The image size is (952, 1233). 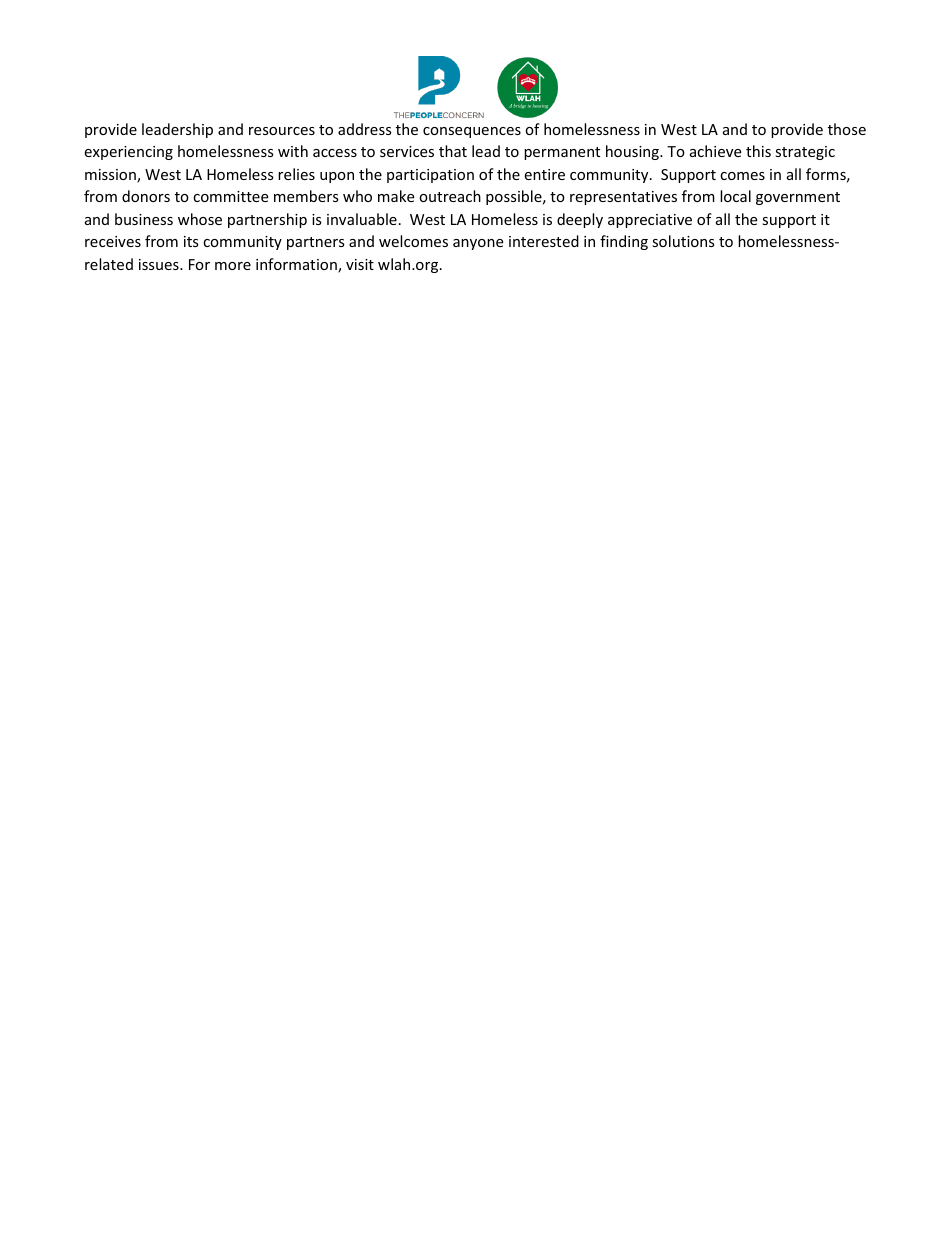 I want to click on its, so click(x=191, y=241).
